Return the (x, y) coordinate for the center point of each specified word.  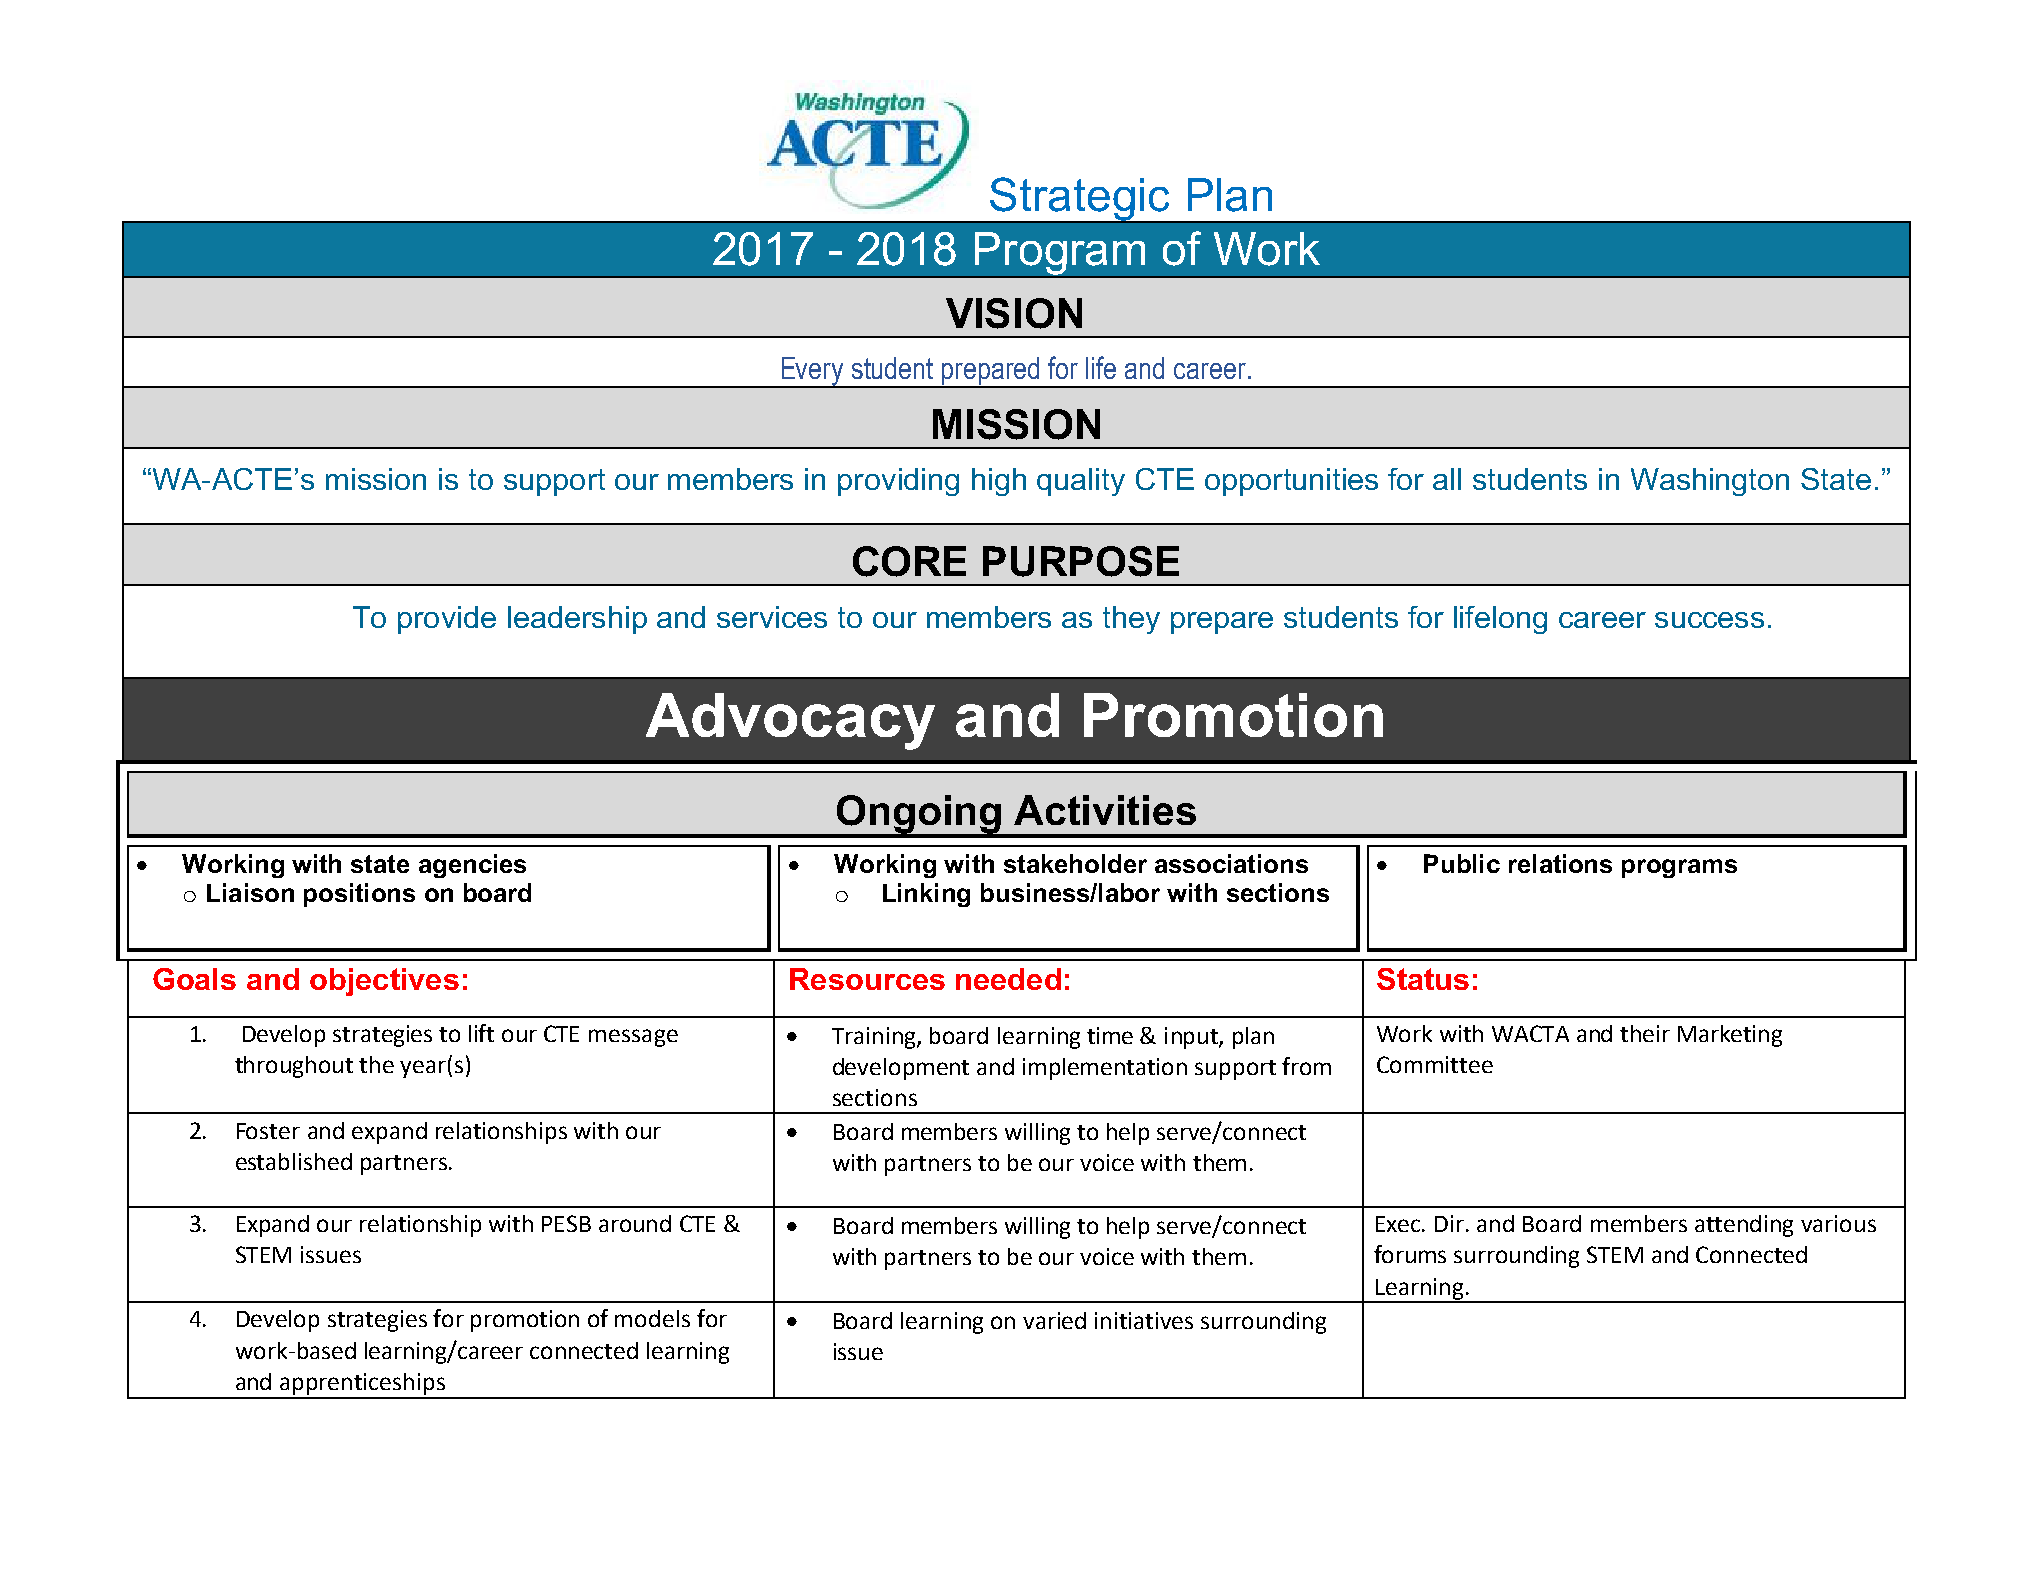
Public (1462, 863)
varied (1054, 1320)
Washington (1710, 482)
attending (1744, 1226)
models (652, 1318)
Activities (1105, 810)
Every (813, 372)
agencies (472, 866)
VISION (1014, 313)
